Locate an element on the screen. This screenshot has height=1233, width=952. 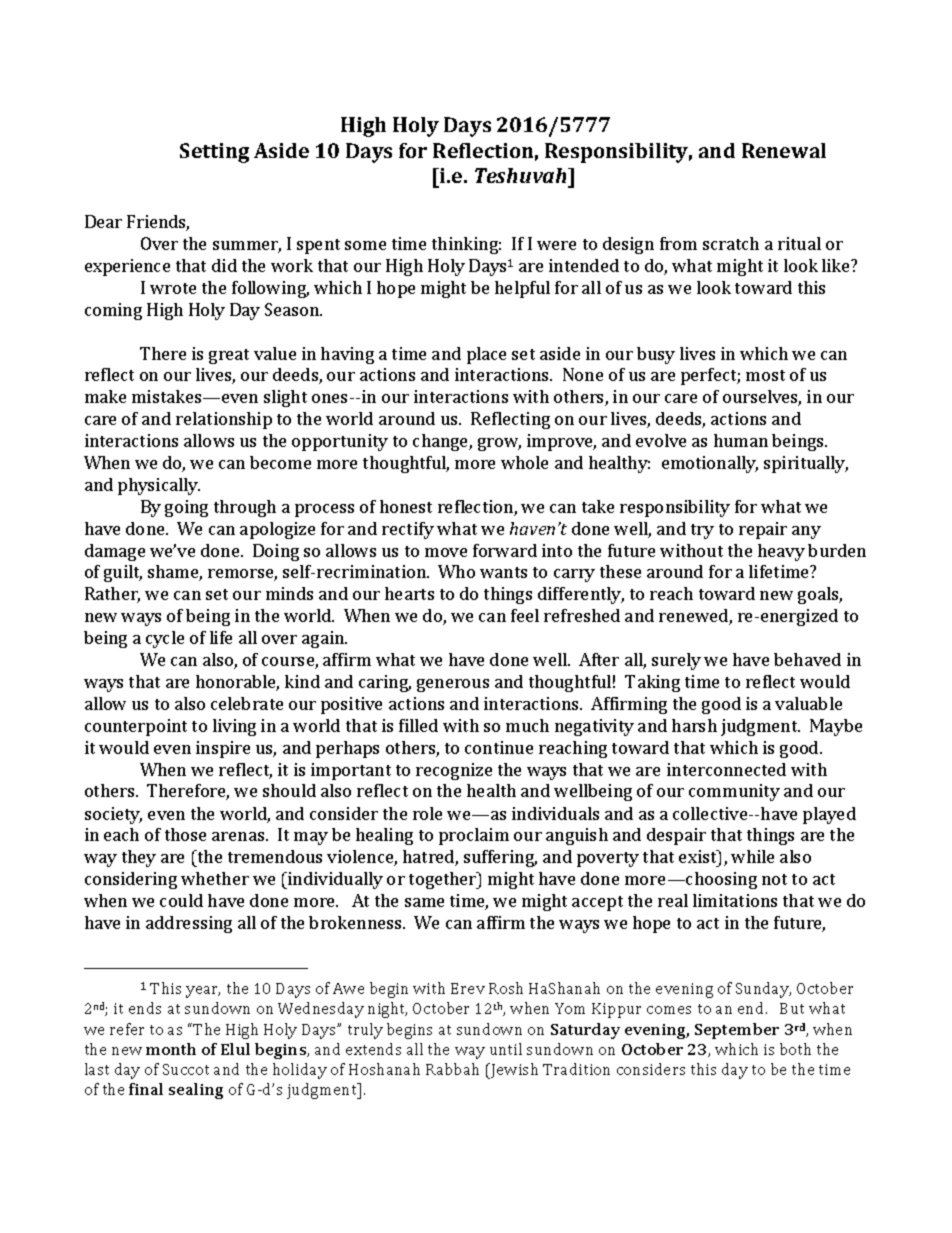
recognize is located at coordinates (454, 771).
